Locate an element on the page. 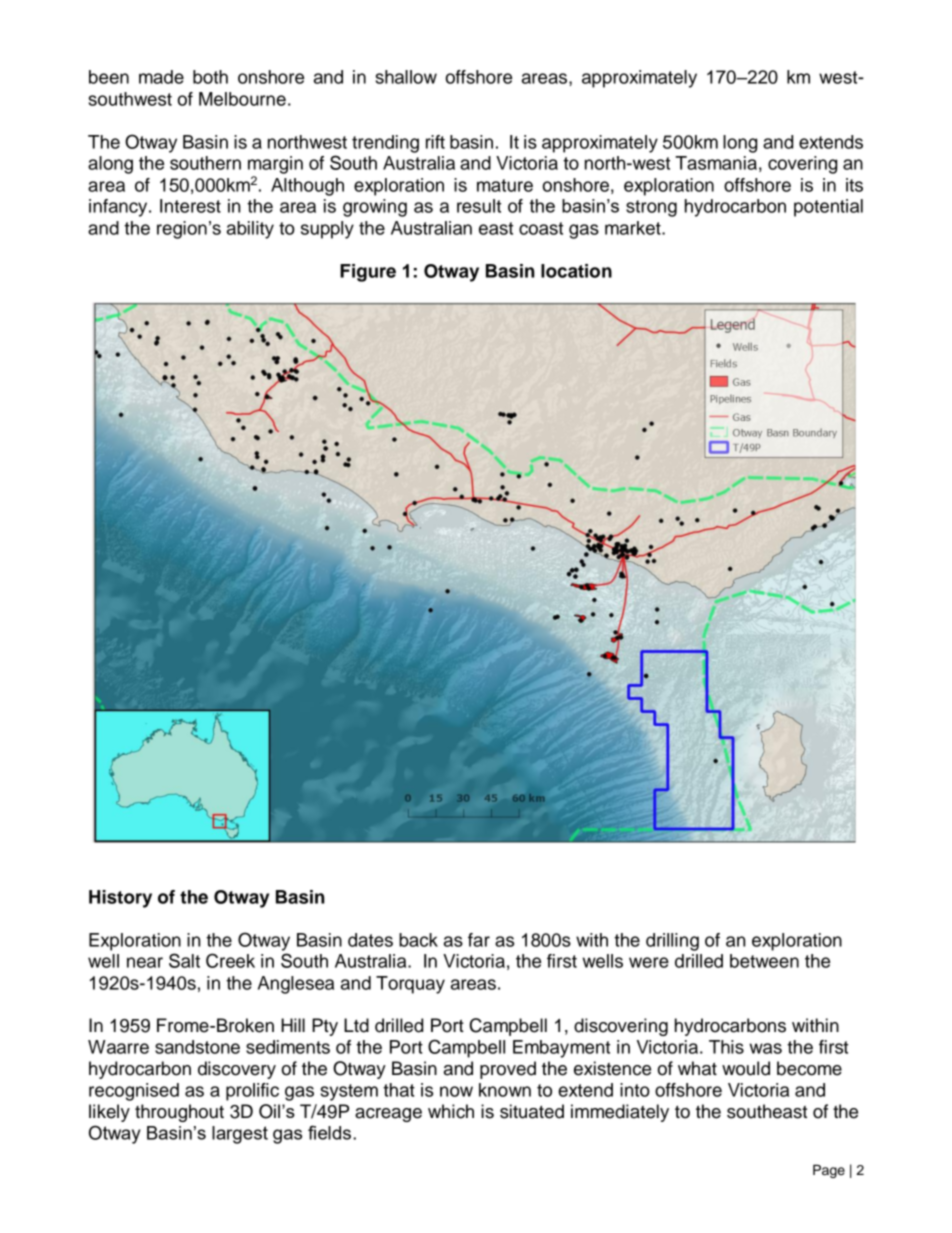 The height and width of the page is (1233, 952). both is located at coordinates (210, 77).
